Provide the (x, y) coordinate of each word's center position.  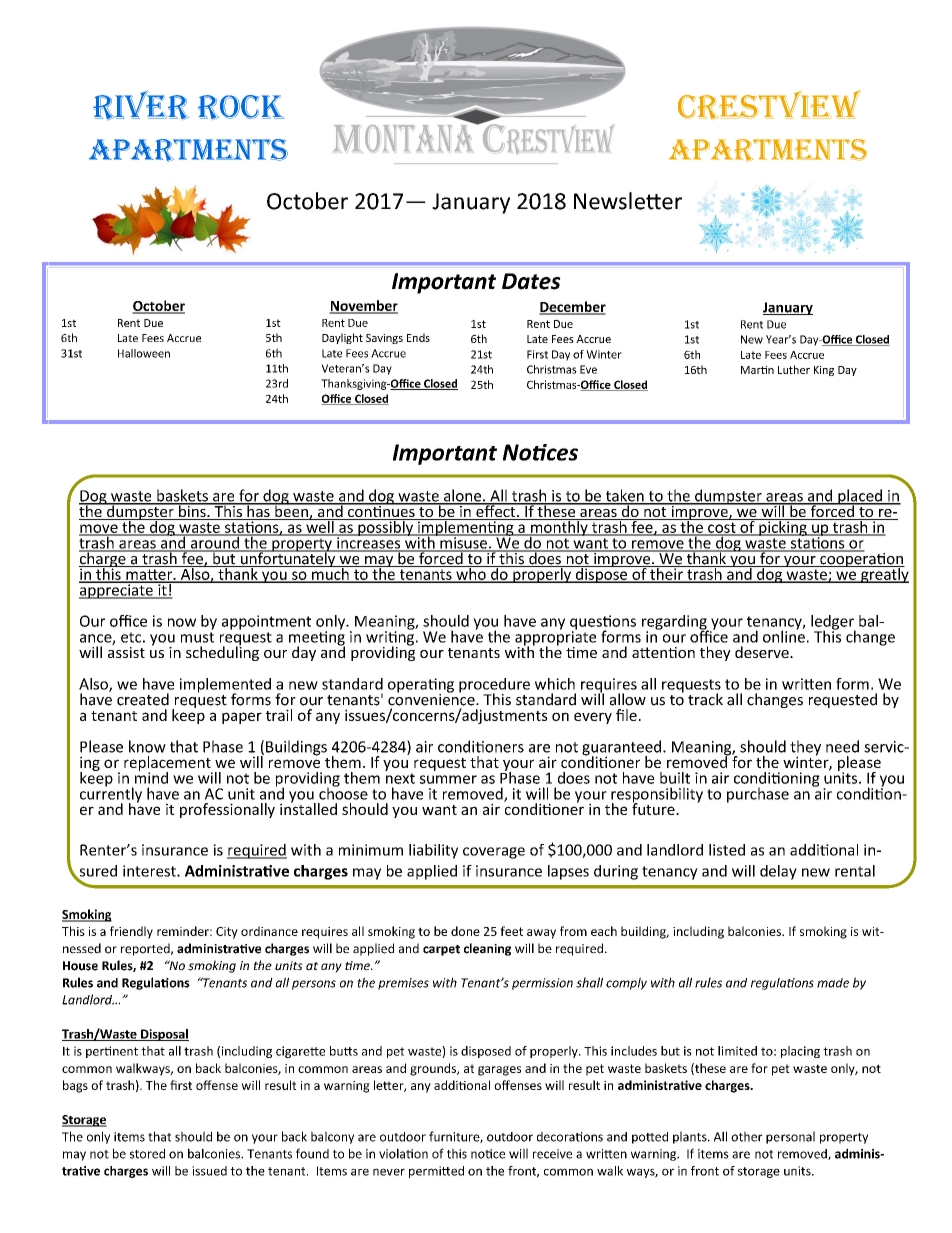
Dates (531, 281)
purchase (758, 795)
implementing (466, 528)
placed (860, 498)
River (141, 105)
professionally (227, 810)
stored (147, 1153)
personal (790, 1137)
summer (448, 779)
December (572, 307)
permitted (436, 1172)
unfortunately (288, 560)
